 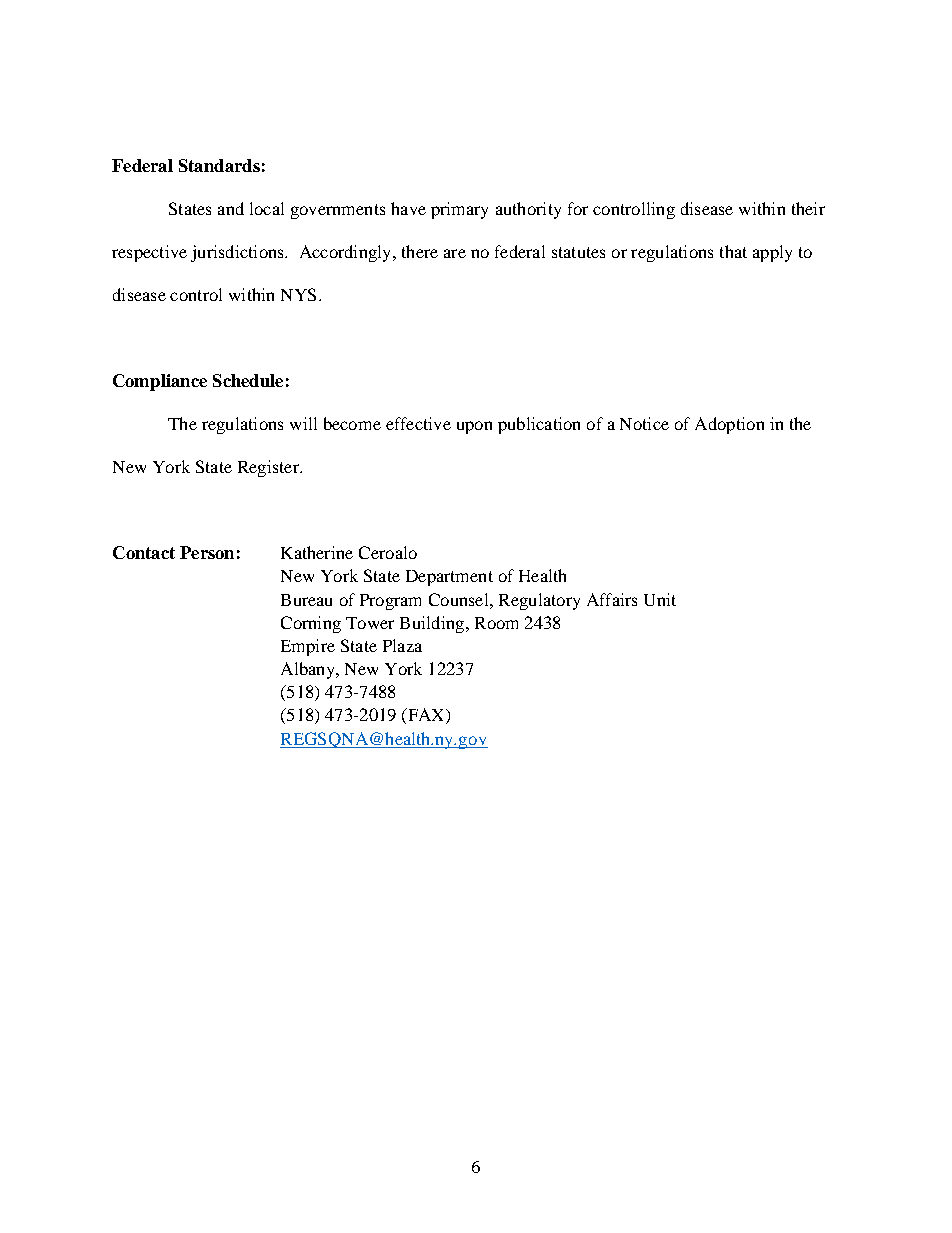 What do you see at coordinates (808, 208) in the image?
I see `their` at bounding box center [808, 208].
